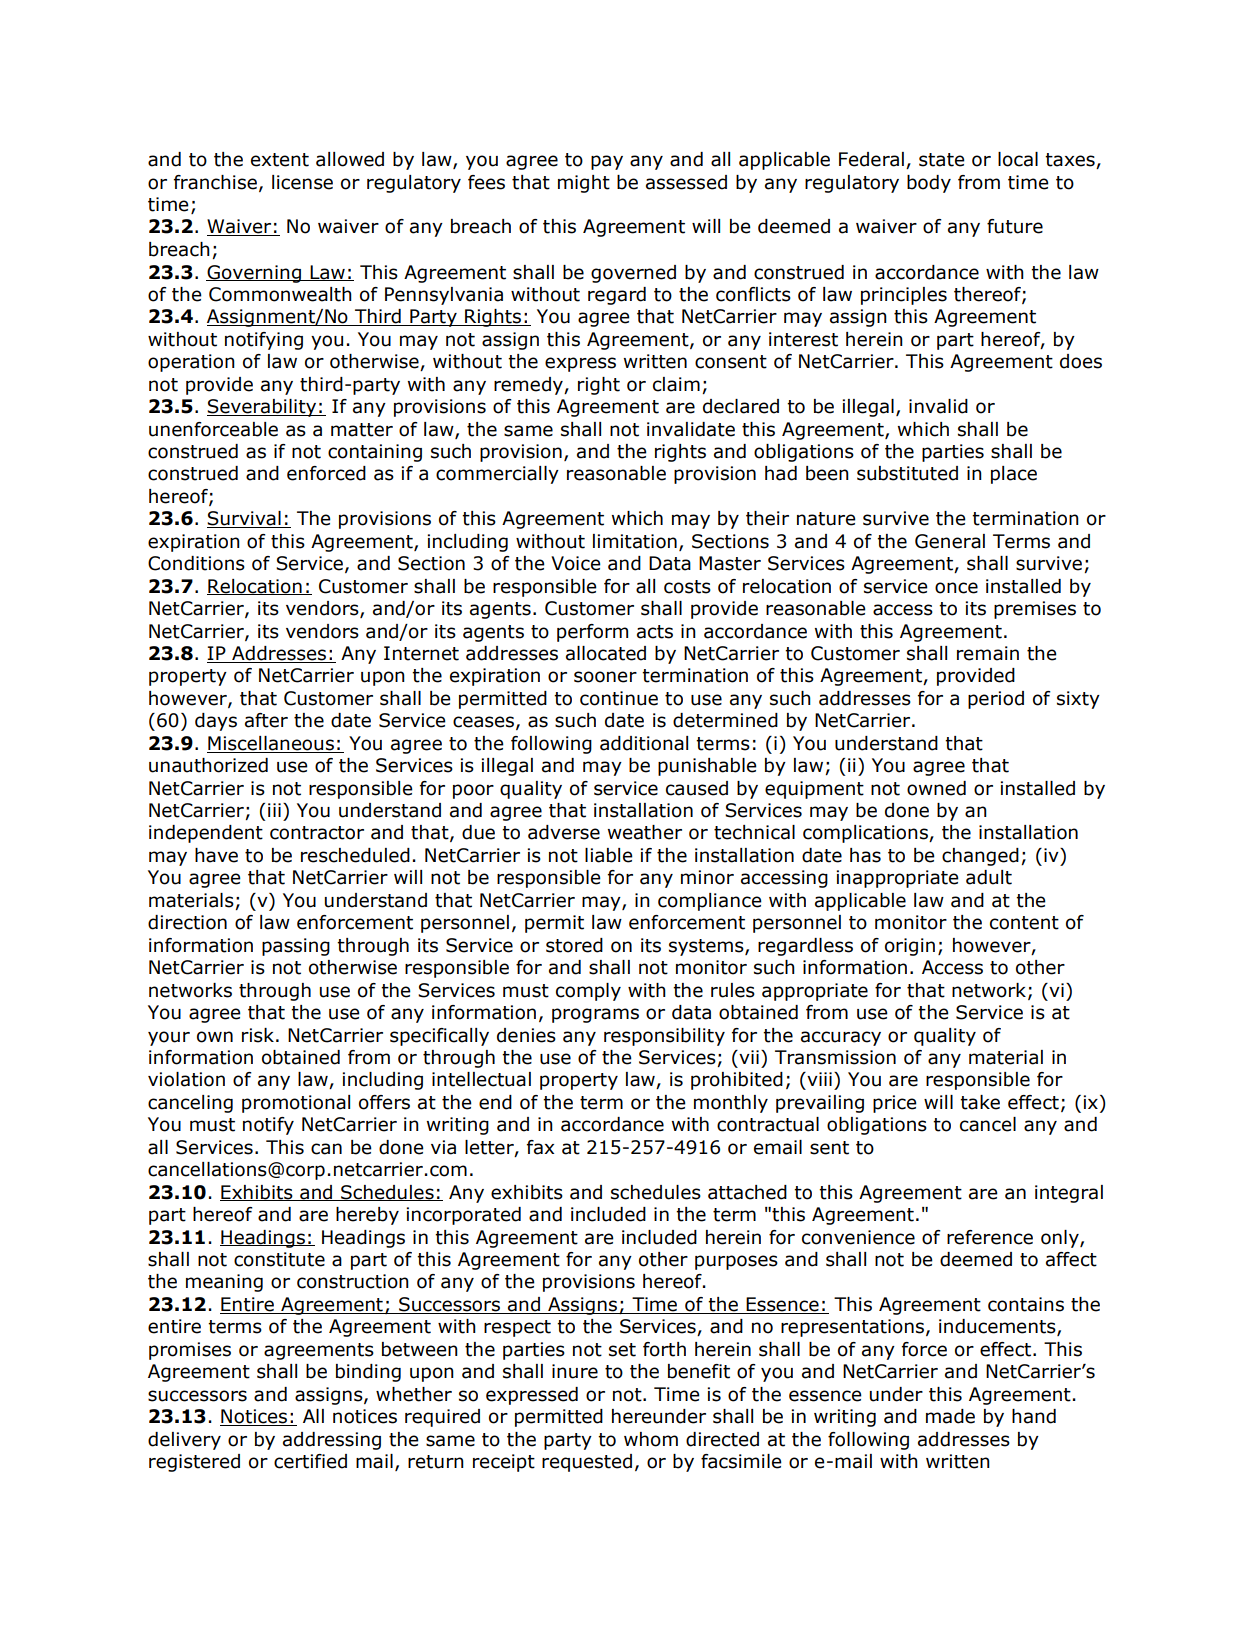  I want to click on Survival, so click(245, 519).
